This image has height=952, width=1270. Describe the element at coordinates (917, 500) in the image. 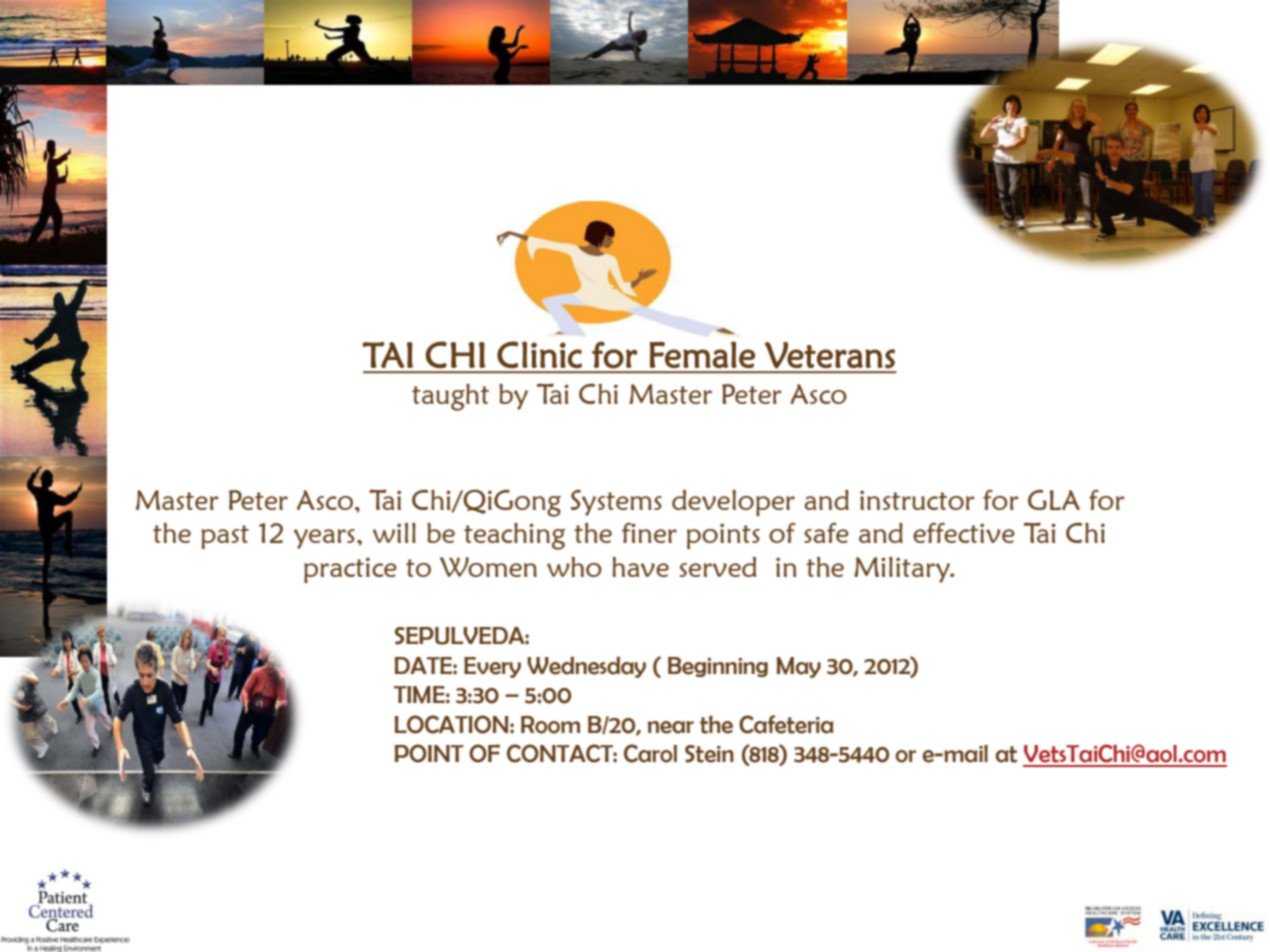

I see `instructor` at that location.
